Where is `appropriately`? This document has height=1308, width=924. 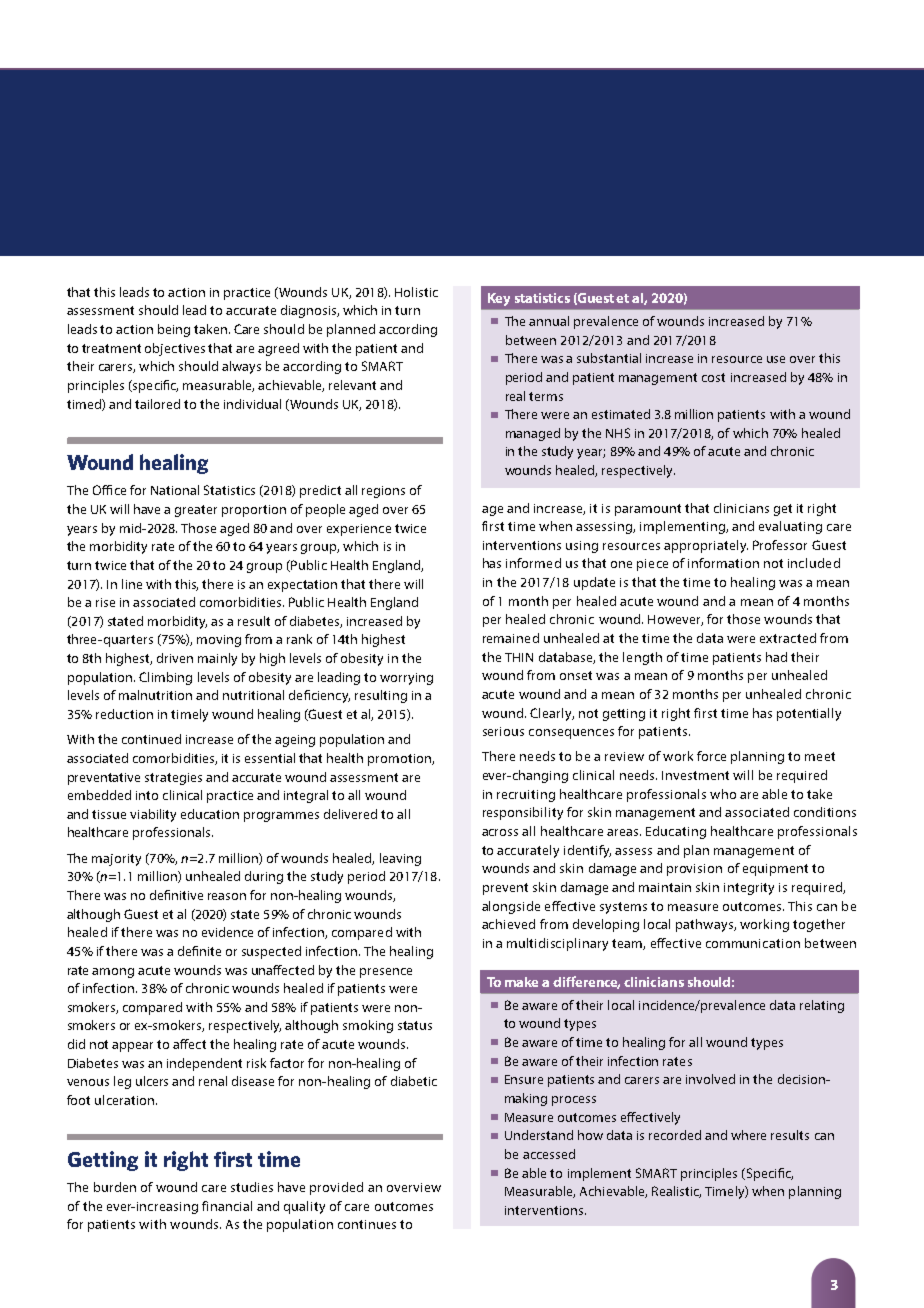 appropriately is located at coordinates (706, 546).
